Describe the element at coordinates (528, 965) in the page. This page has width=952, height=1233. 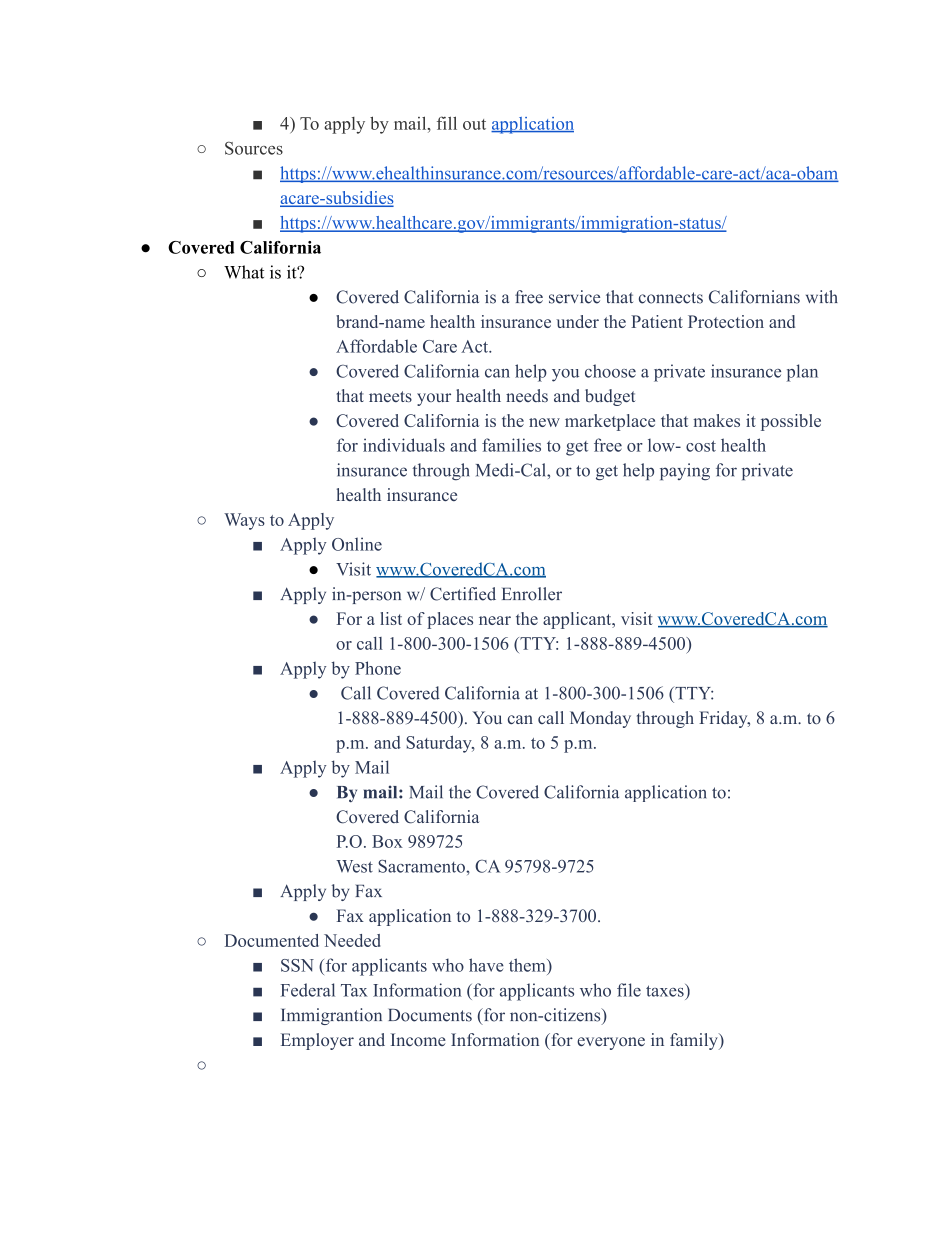
I see `them` at that location.
